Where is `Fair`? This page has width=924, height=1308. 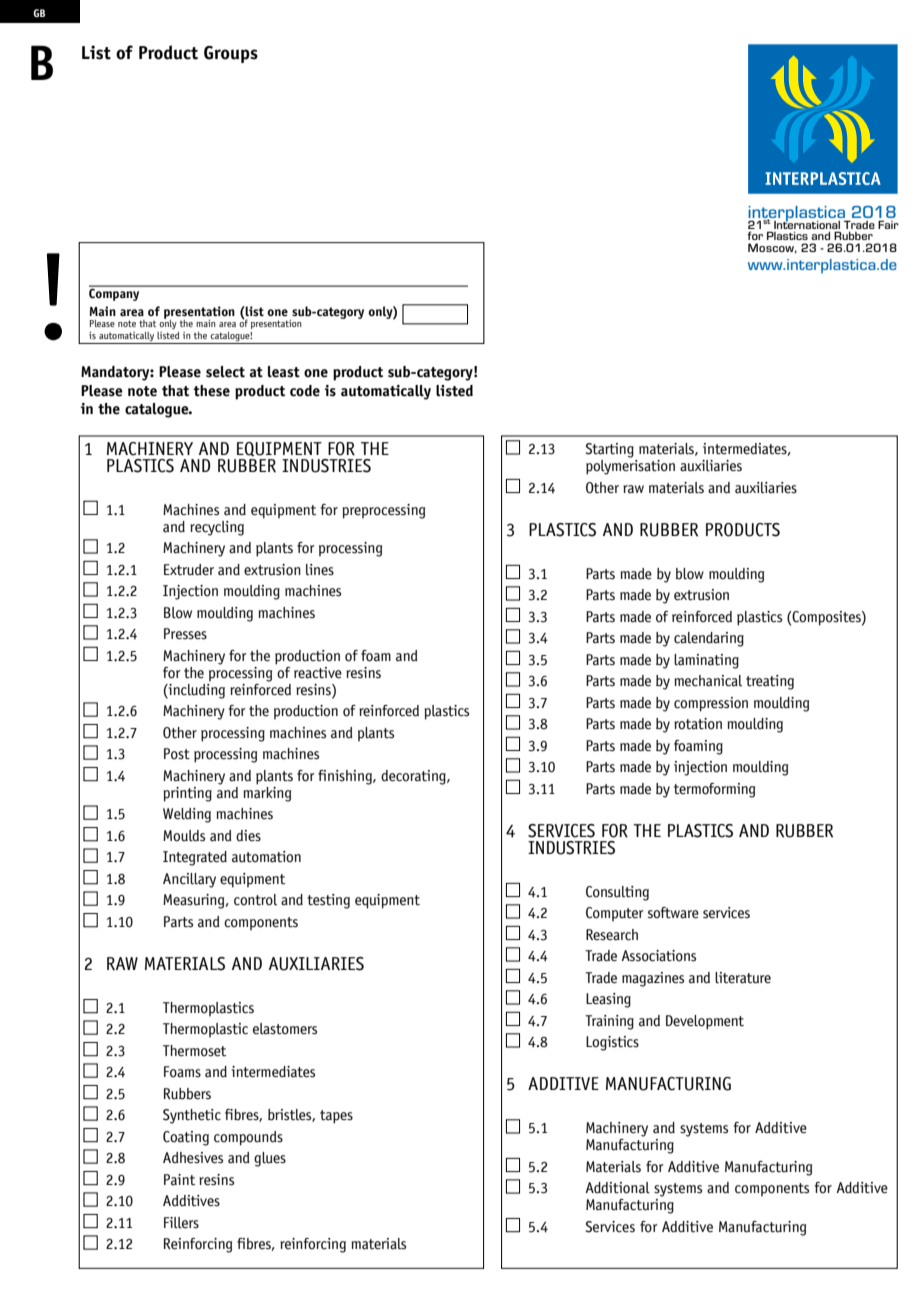 Fair is located at coordinates (888, 224).
